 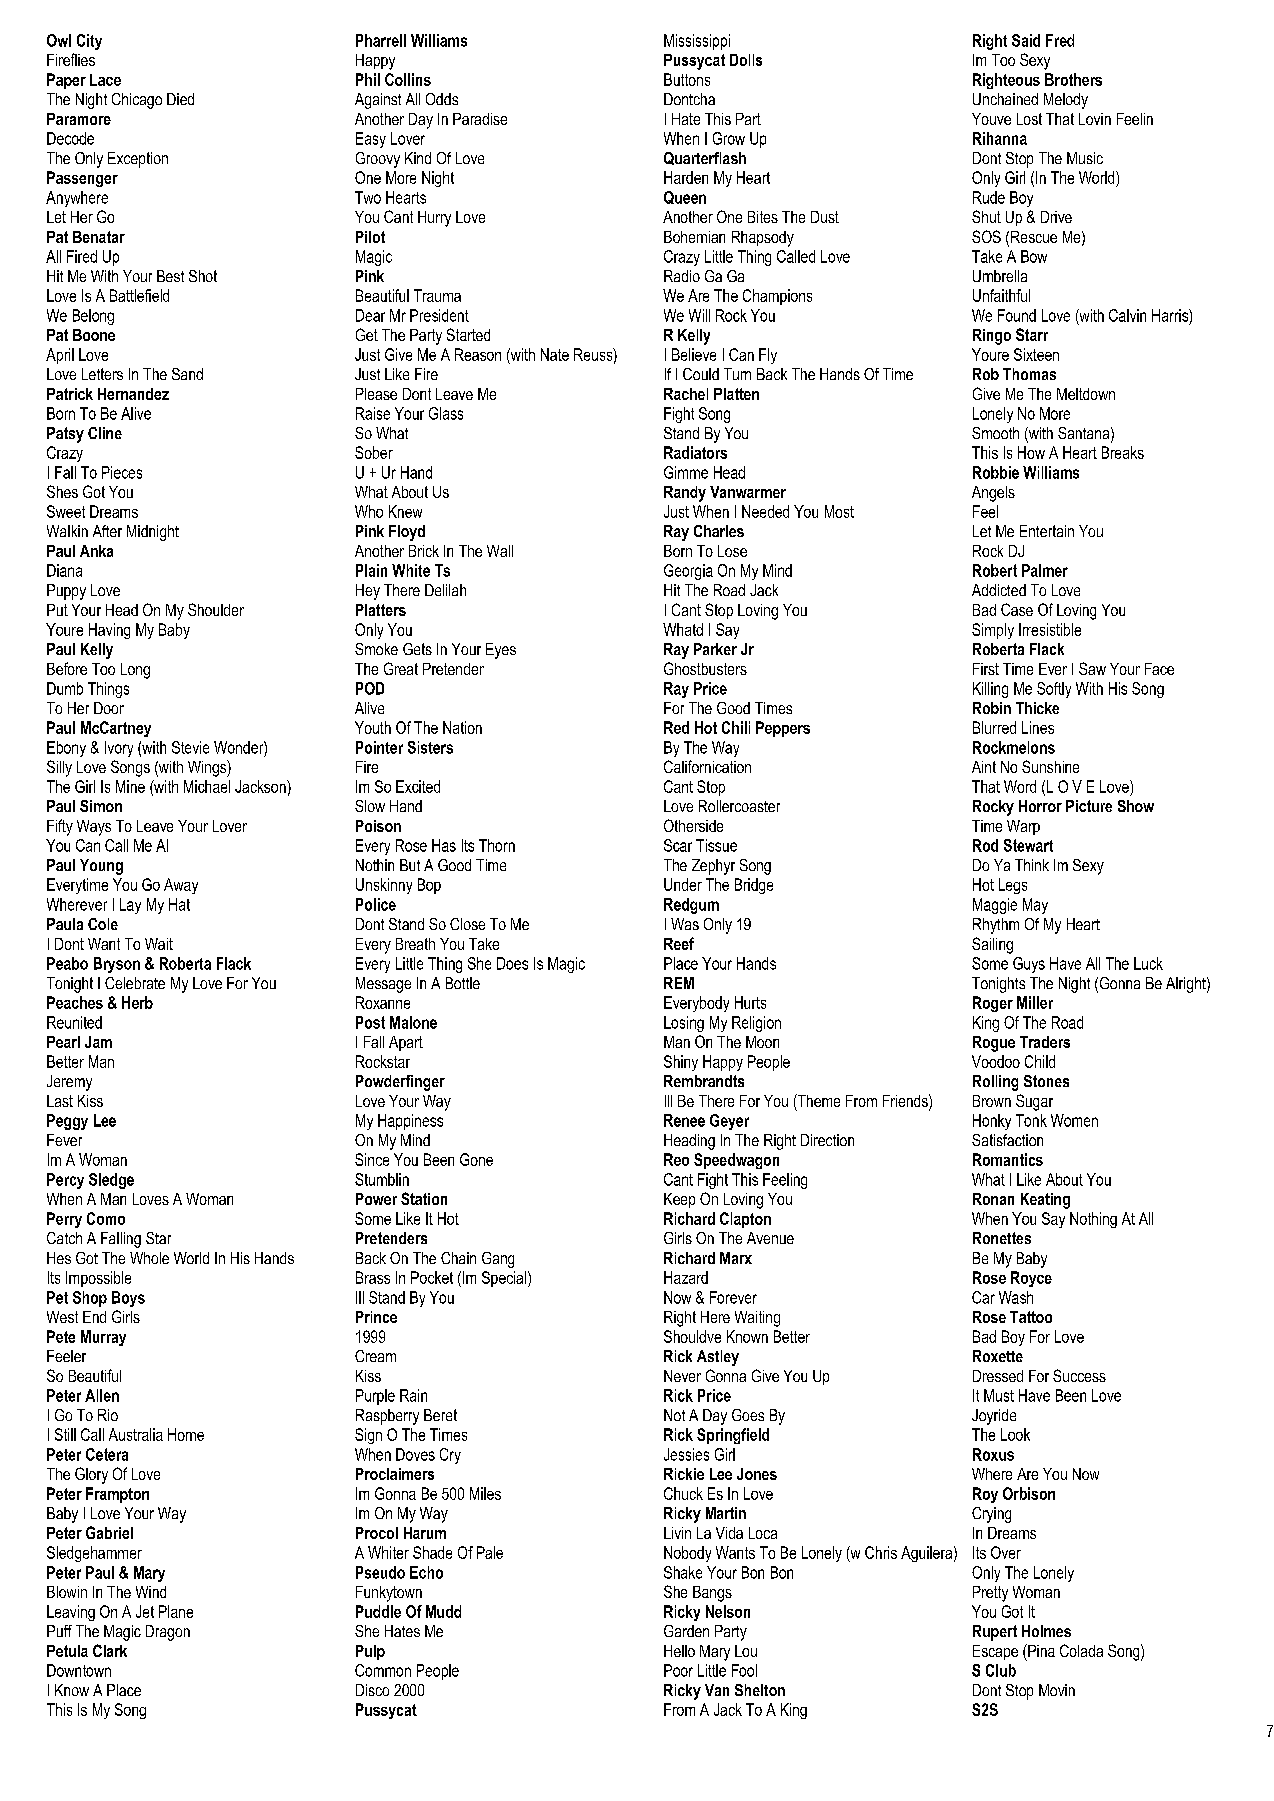 I want to click on Died, so click(x=180, y=99).
